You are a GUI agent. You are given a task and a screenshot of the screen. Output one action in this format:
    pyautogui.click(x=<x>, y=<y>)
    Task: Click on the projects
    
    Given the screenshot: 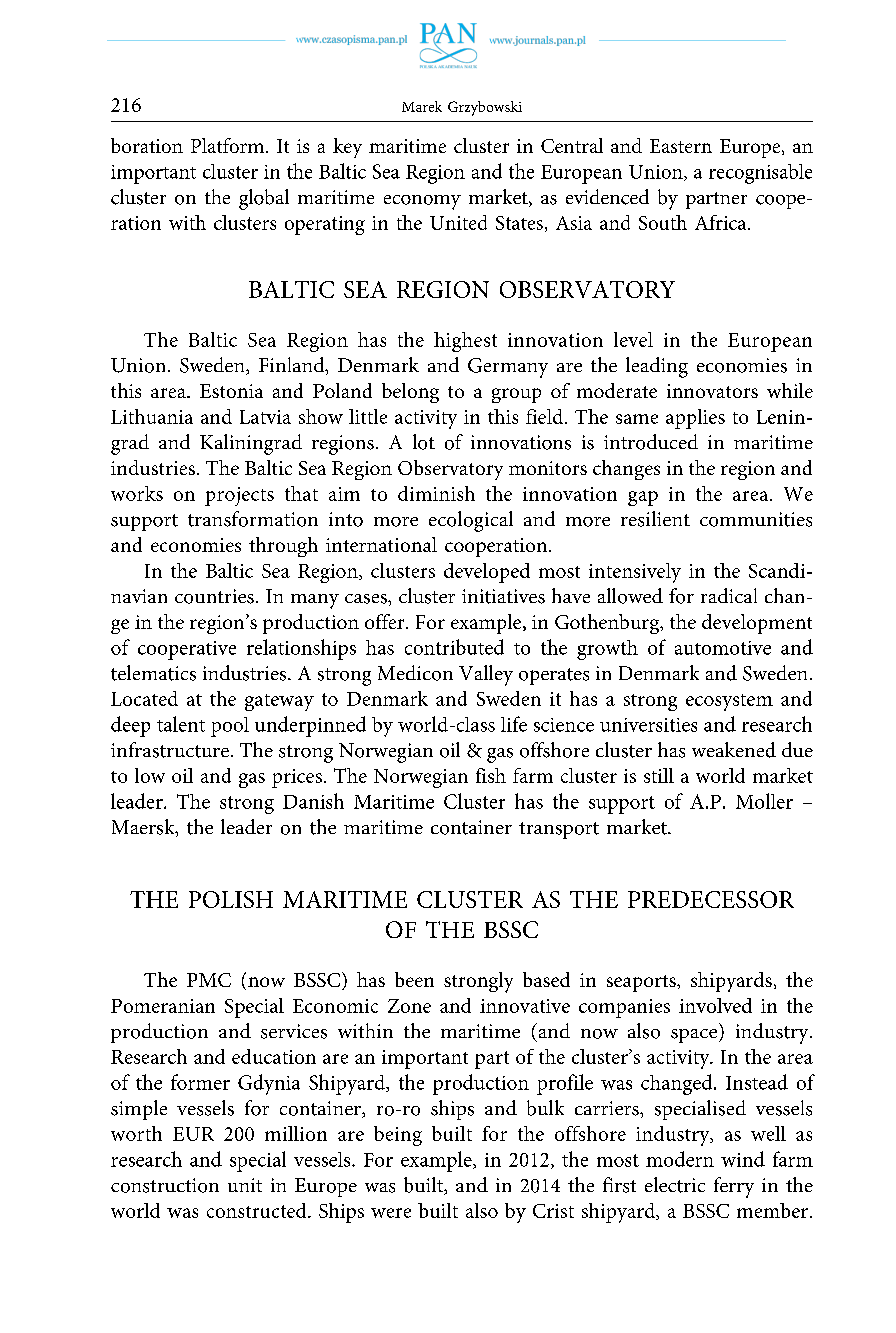 What is the action you would take?
    pyautogui.click(x=239, y=496)
